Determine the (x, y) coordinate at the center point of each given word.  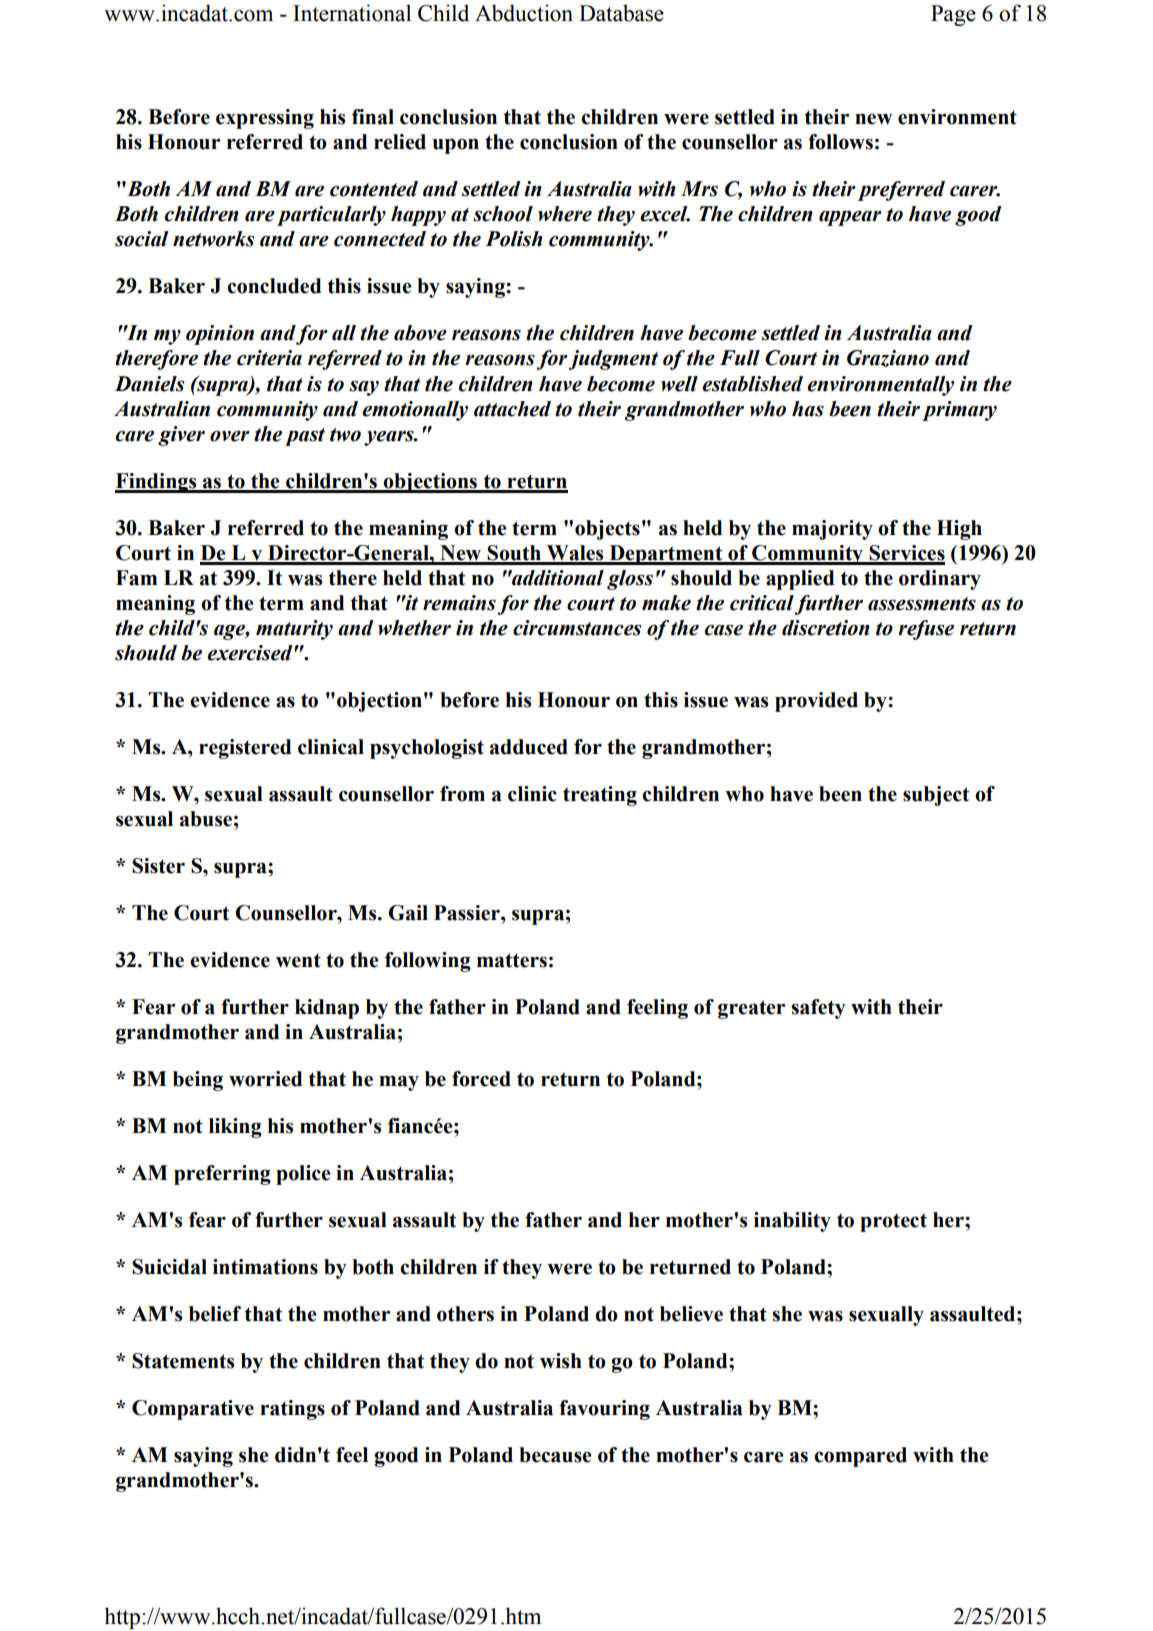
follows (840, 142)
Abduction (524, 13)
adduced (529, 747)
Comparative (193, 1410)
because (555, 1455)
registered (245, 749)
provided (816, 702)
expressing (265, 119)
